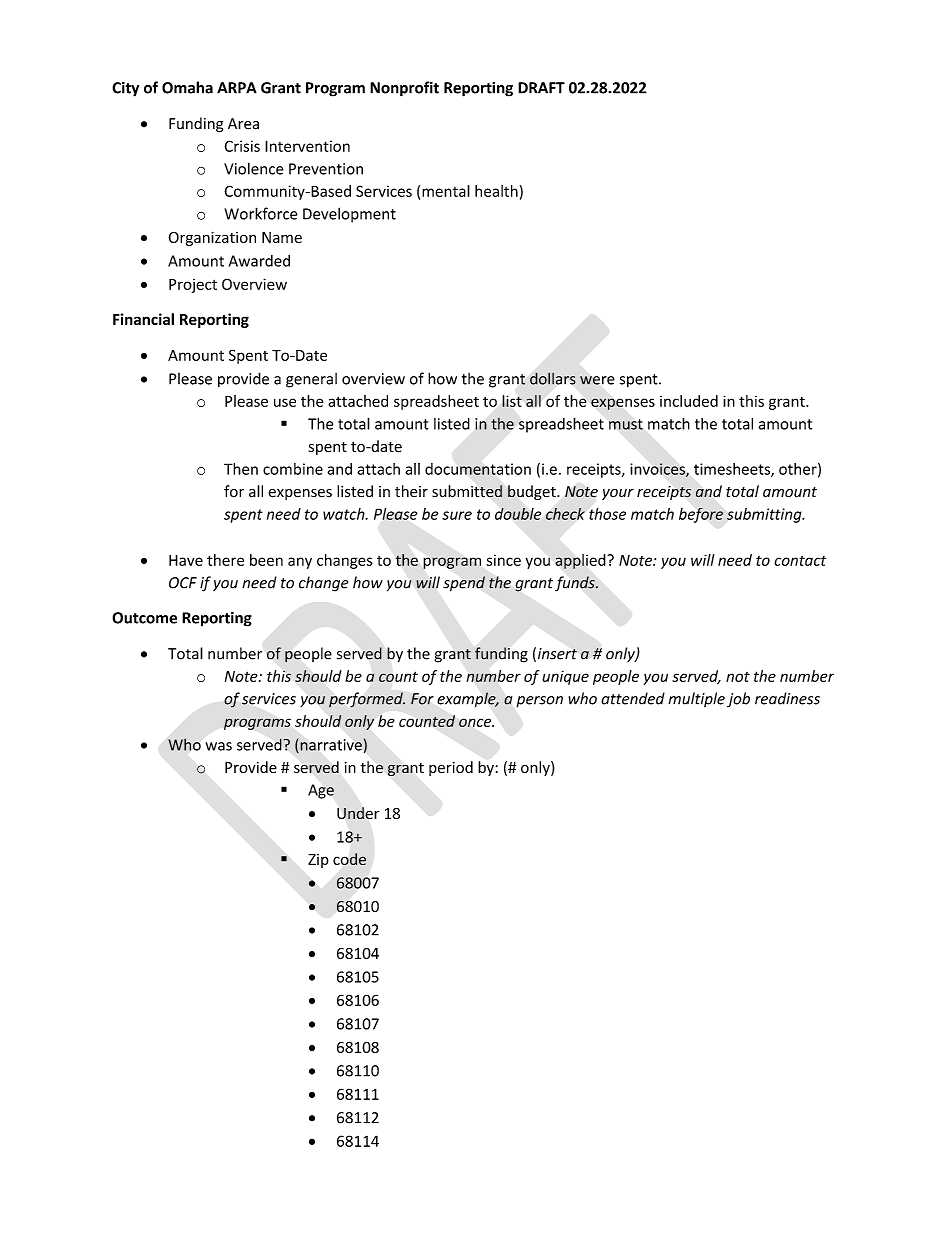 The width and height of the screenshot is (952, 1233). Describe the element at coordinates (404, 89) in the screenshot. I see `Nonprofit` at that location.
